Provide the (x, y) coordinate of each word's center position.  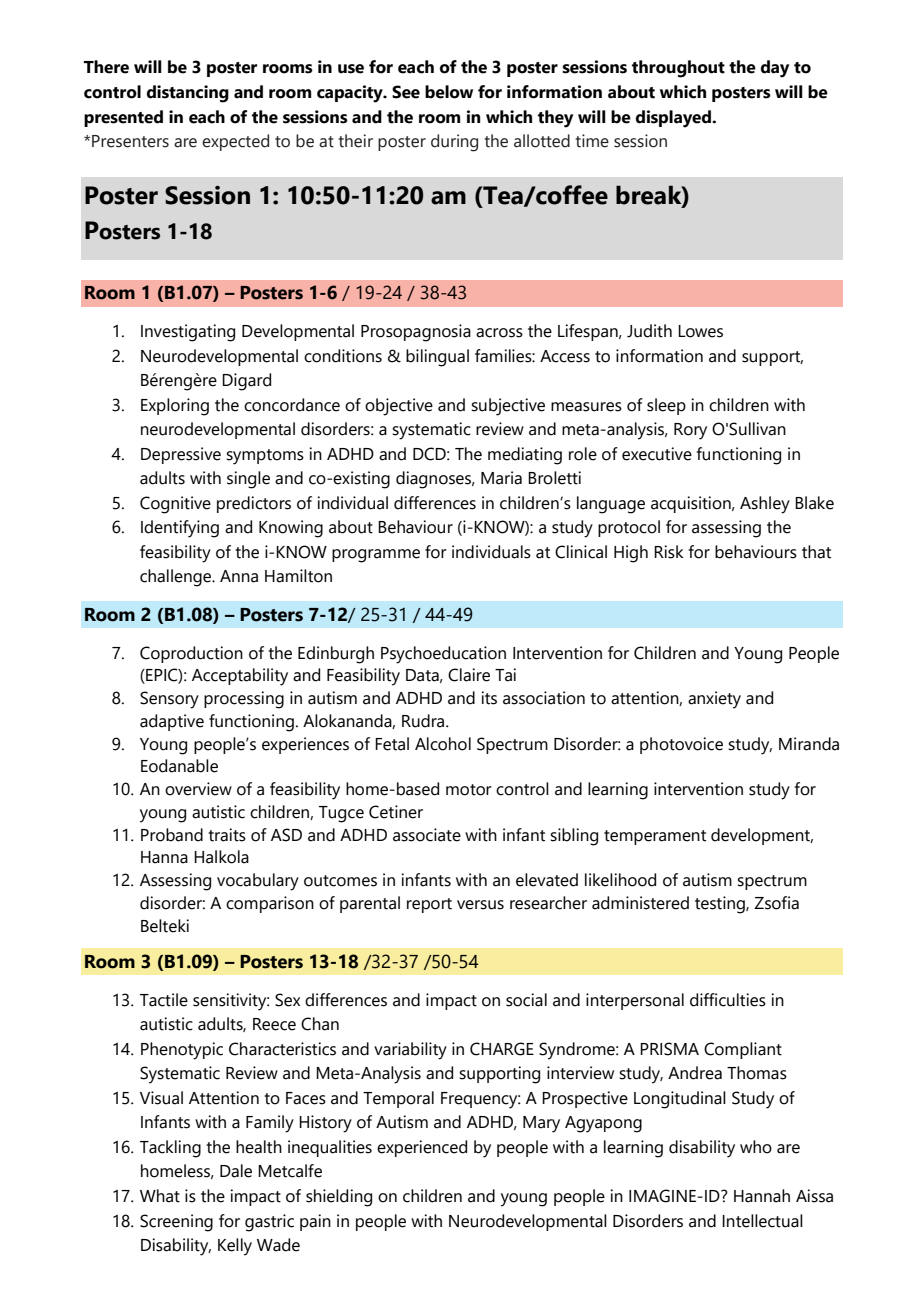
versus (480, 905)
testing (721, 905)
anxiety (714, 700)
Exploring (175, 407)
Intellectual (762, 1221)
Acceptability (240, 677)
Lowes (700, 331)
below (449, 92)
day (775, 69)
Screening (176, 1223)
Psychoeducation (443, 655)
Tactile (164, 1000)
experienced (422, 1148)
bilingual (437, 358)
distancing (188, 94)
